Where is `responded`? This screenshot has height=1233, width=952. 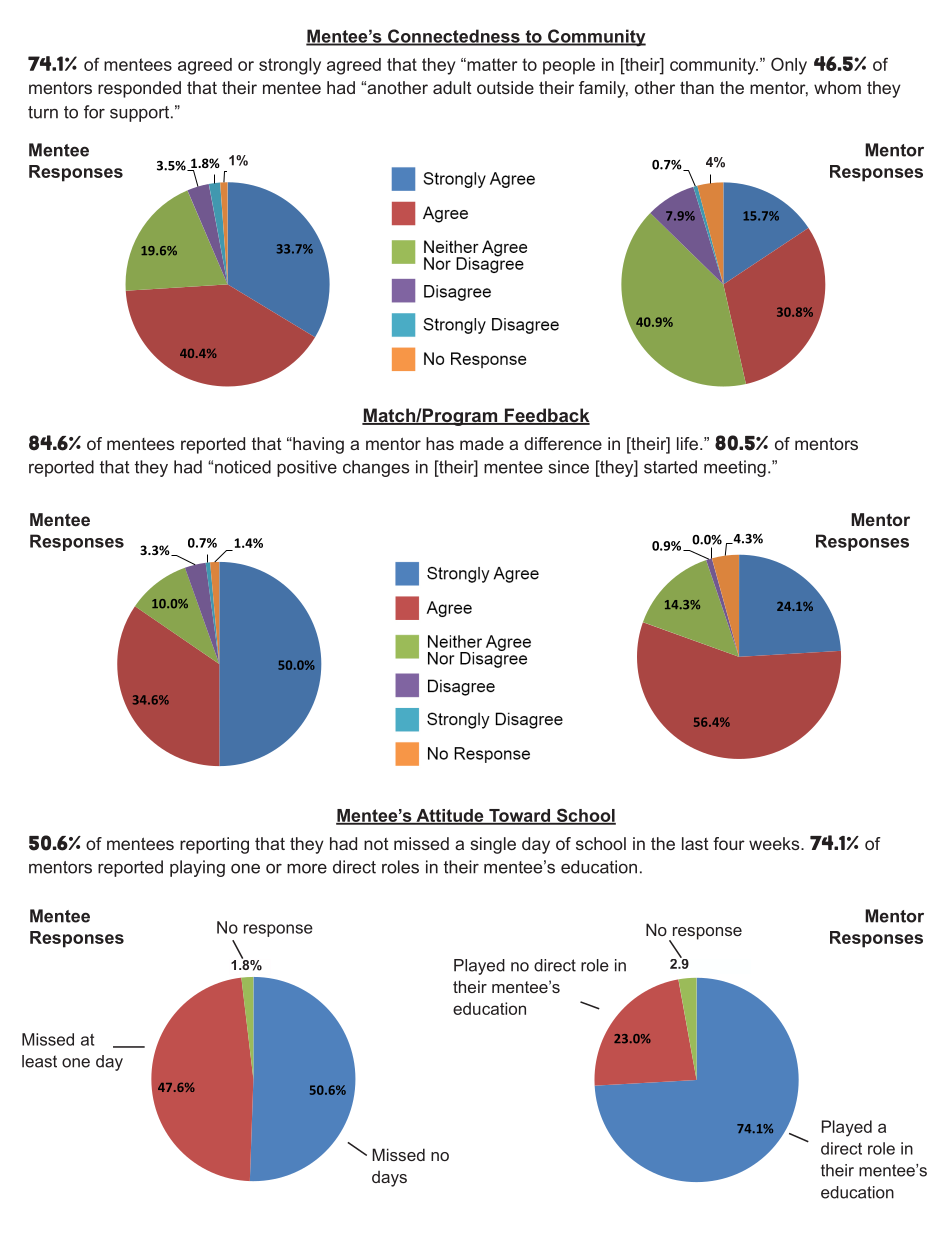 responded is located at coordinates (139, 89).
